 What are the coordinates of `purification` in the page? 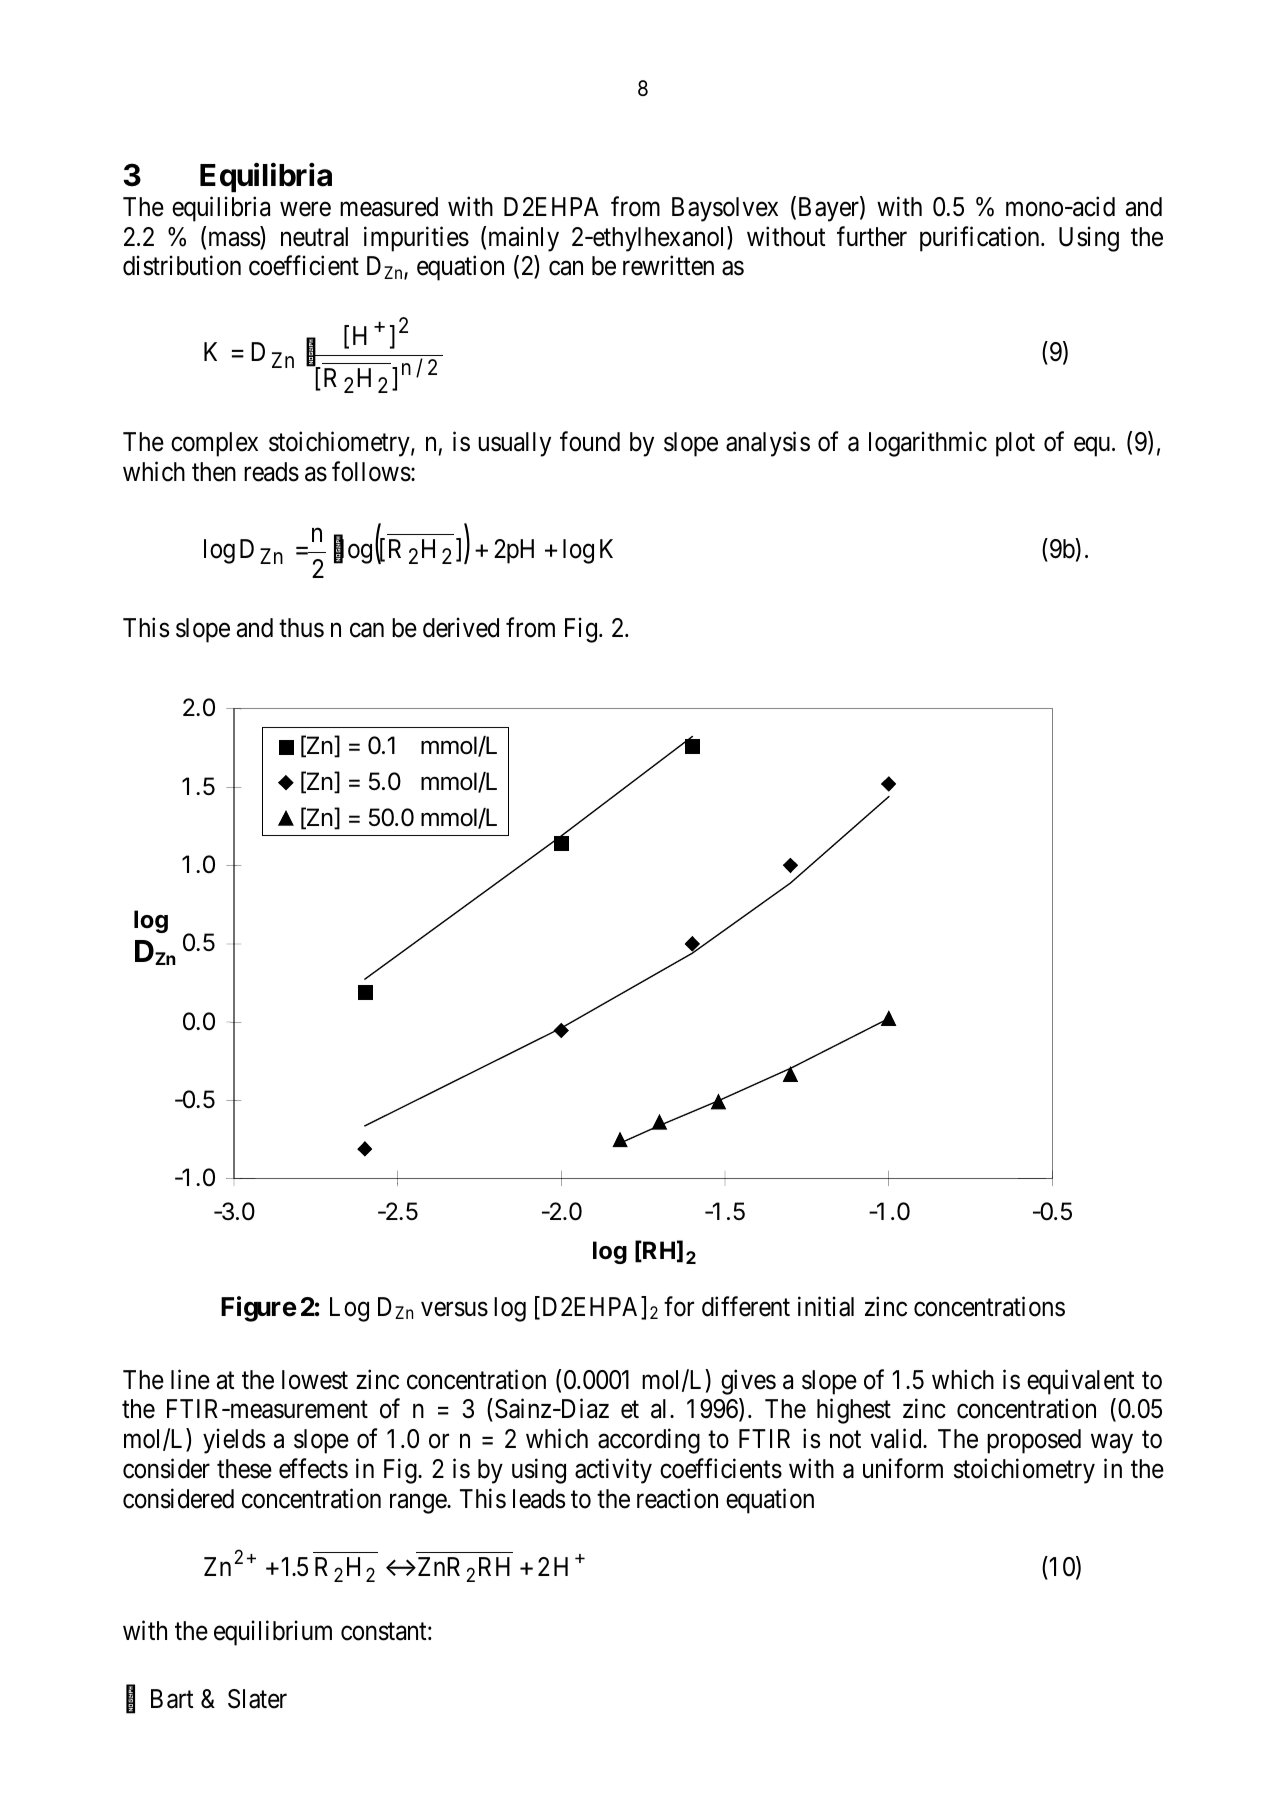 It's located at (981, 239).
